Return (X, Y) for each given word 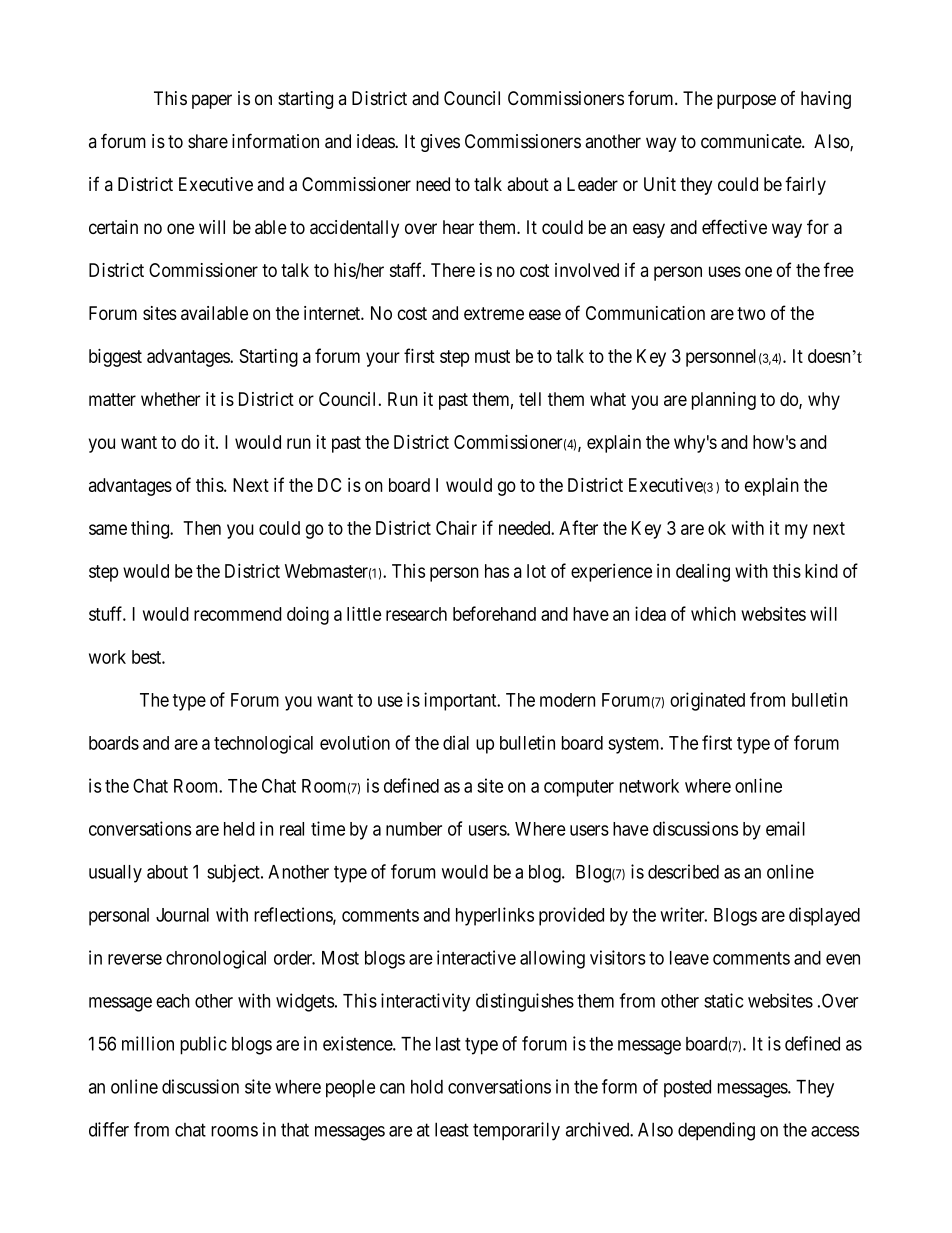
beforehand (494, 613)
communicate (752, 141)
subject (234, 873)
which (713, 613)
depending (716, 1131)
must (492, 356)
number (414, 829)
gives (440, 143)
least (452, 1129)
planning (724, 401)
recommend (237, 614)
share (208, 141)
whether (170, 399)
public (203, 1045)
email (785, 828)
